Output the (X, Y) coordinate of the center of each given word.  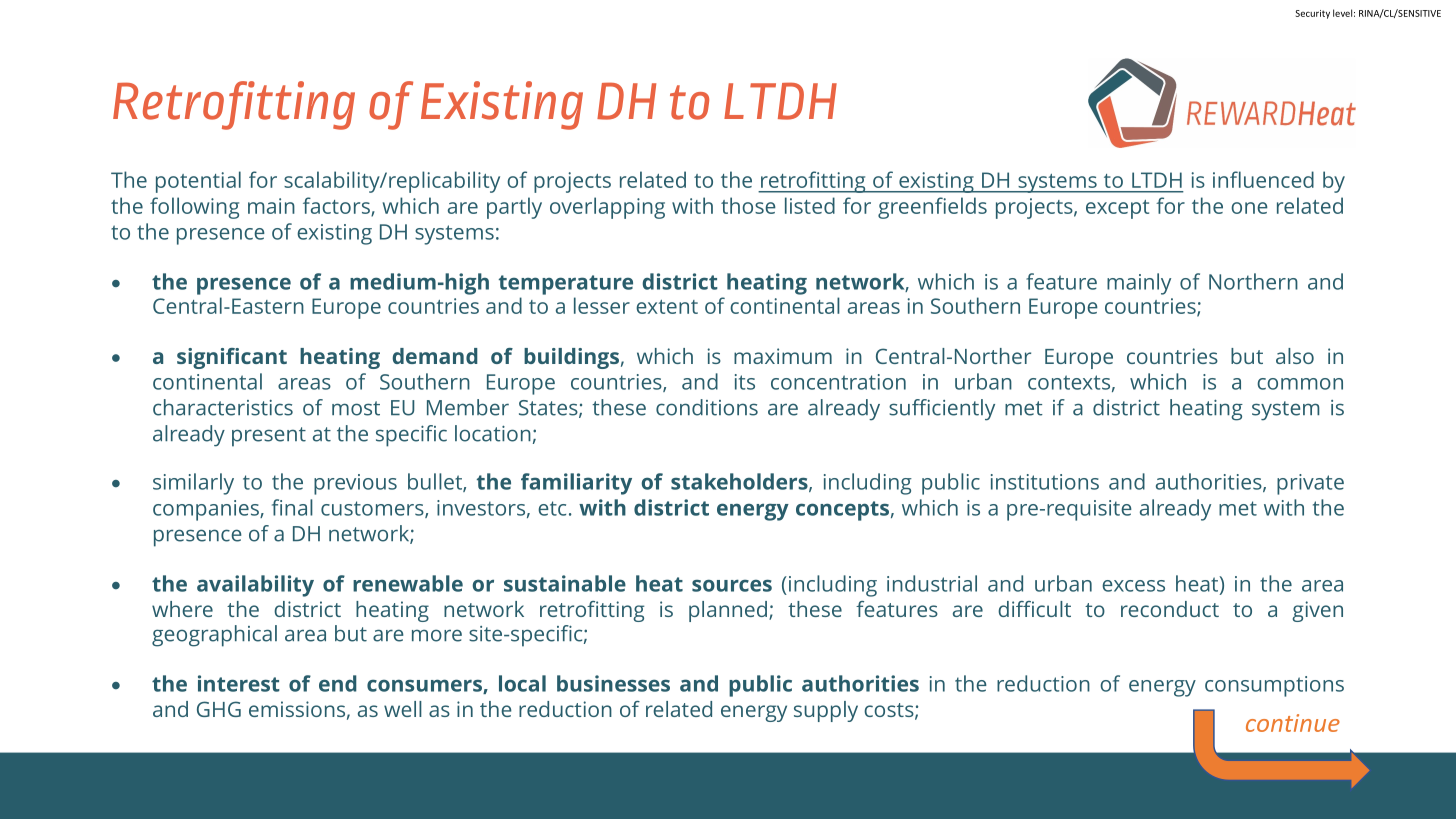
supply (826, 711)
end (338, 683)
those (748, 205)
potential (198, 182)
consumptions (1274, 686)
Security (1313, 14)
